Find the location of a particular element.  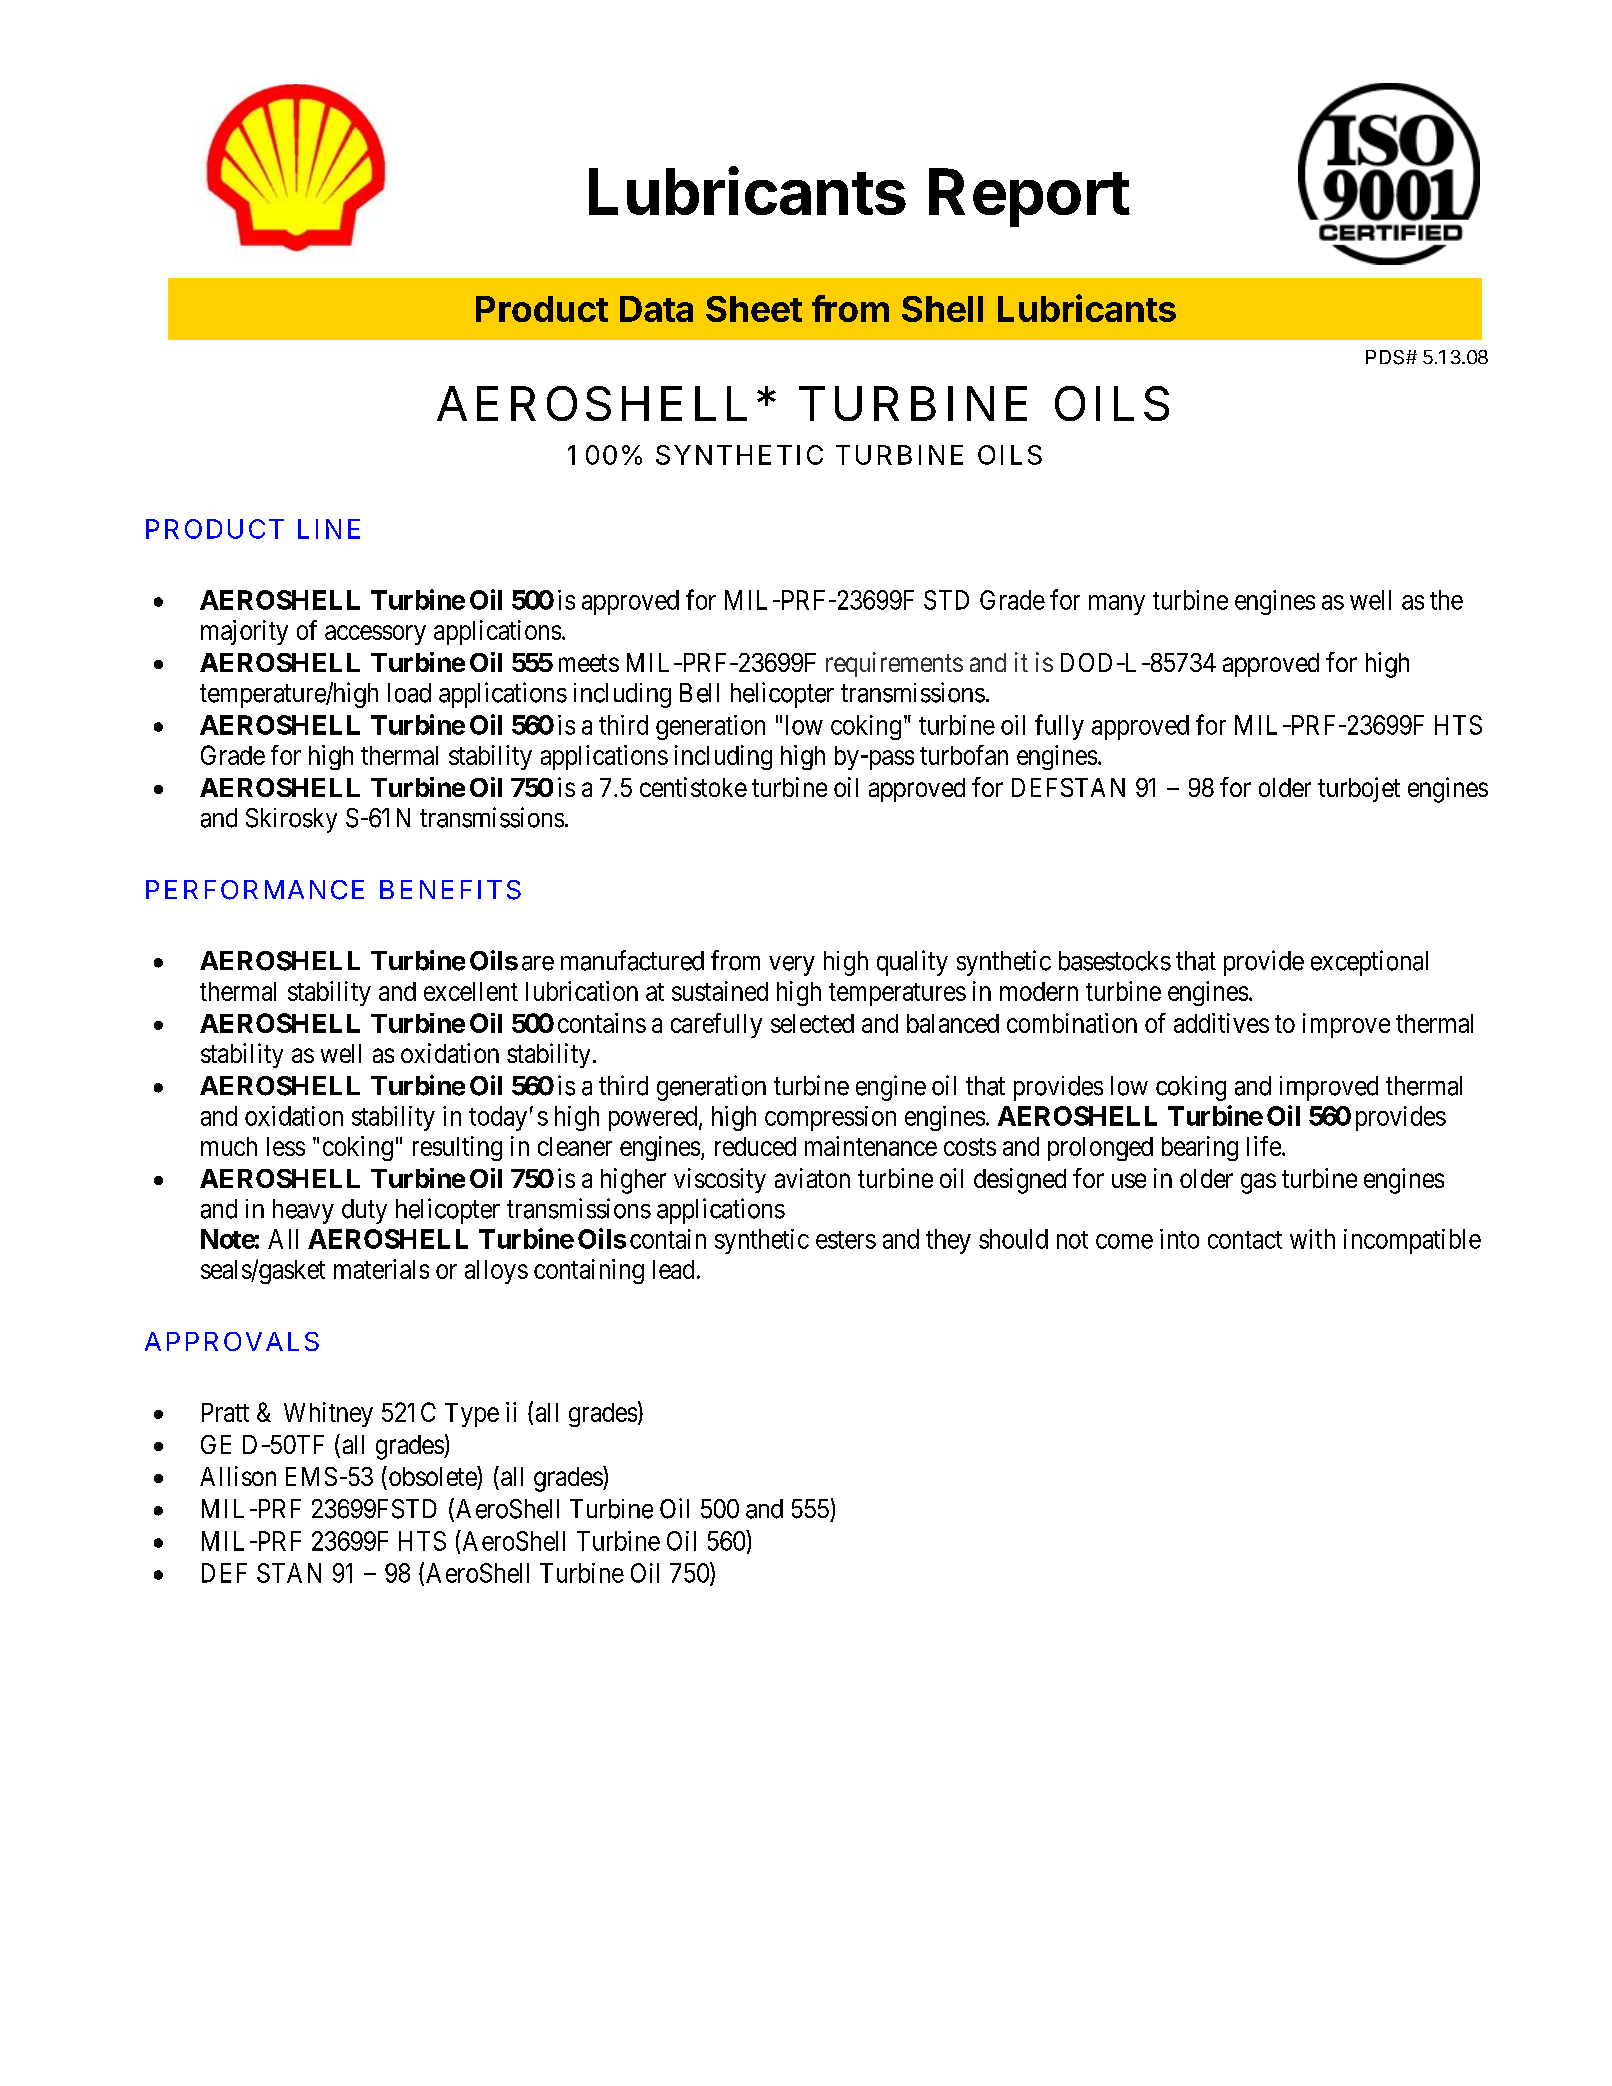

turbofan is located at coordinates (964, 755).
